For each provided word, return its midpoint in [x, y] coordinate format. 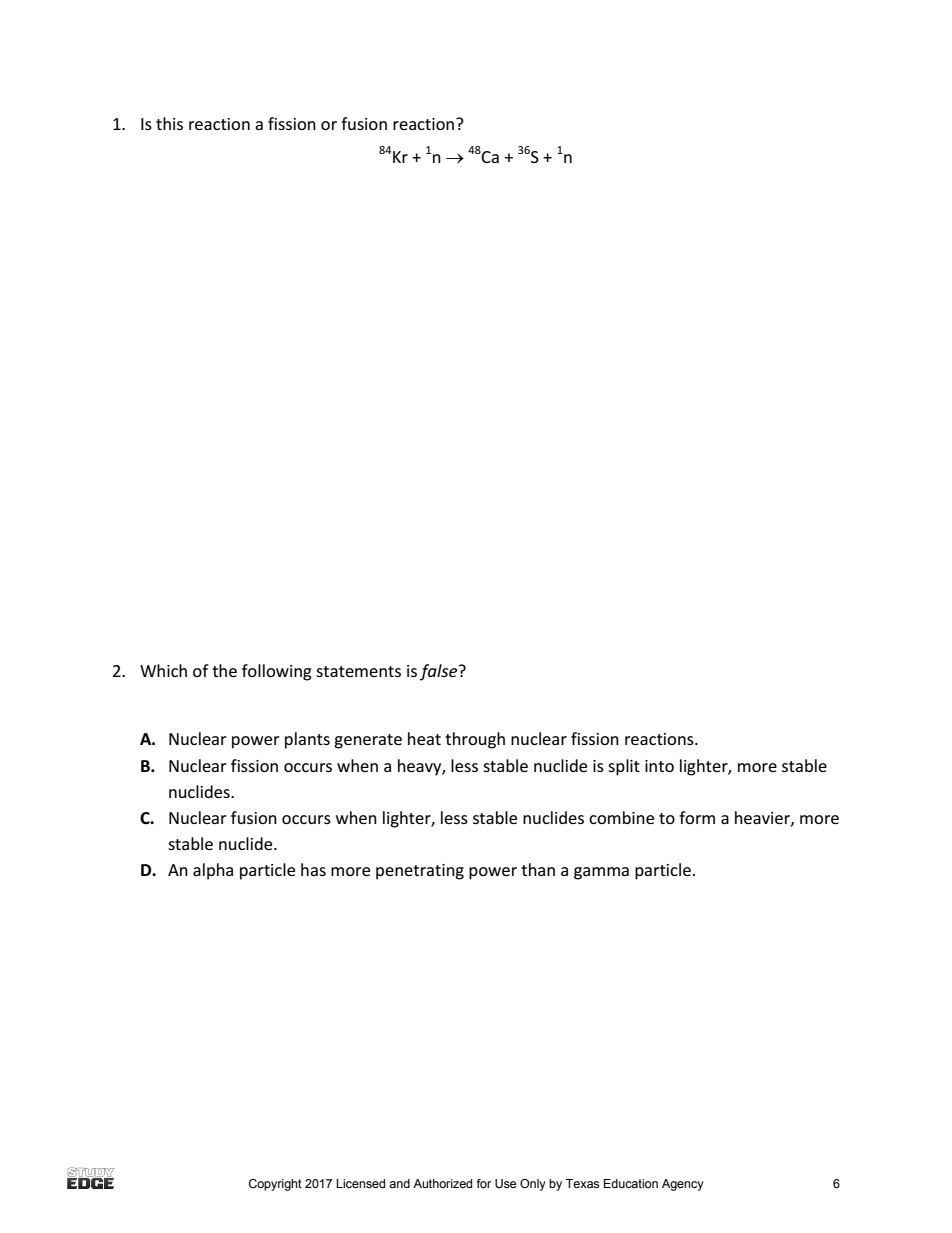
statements [358, 671]
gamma [601, 873]
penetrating [420, 872]
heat [424, 738]
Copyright [275, 1185]
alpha [213, 871]
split [624, 767]
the [224, 670]
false [440, 672]
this [169, 123]
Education [631, 1183]
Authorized [442, 1183]
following [277, 672]
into [659, 766]
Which [163, 670]
